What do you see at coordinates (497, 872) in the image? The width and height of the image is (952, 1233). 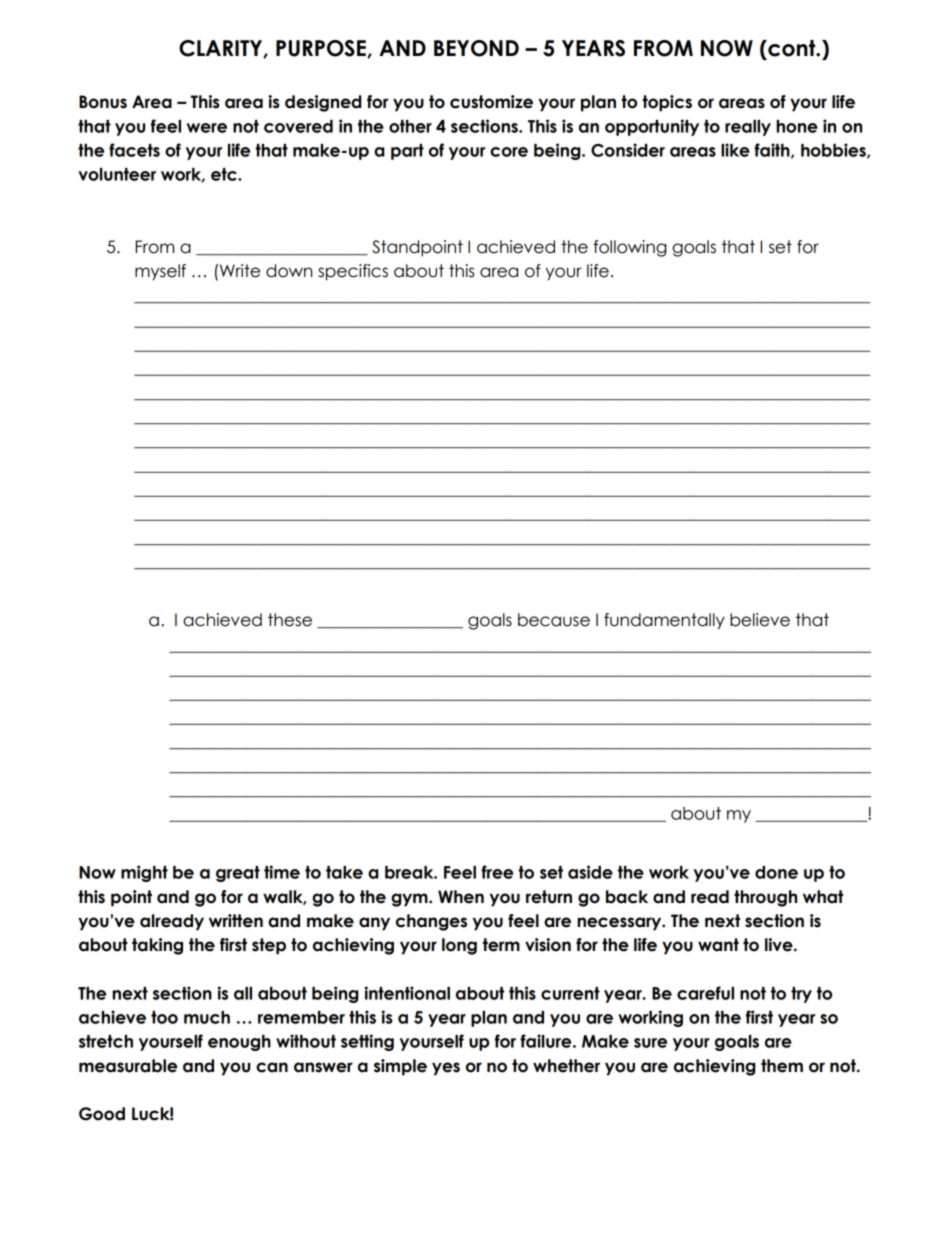 I see `free` at bounding box center [497, 872].
